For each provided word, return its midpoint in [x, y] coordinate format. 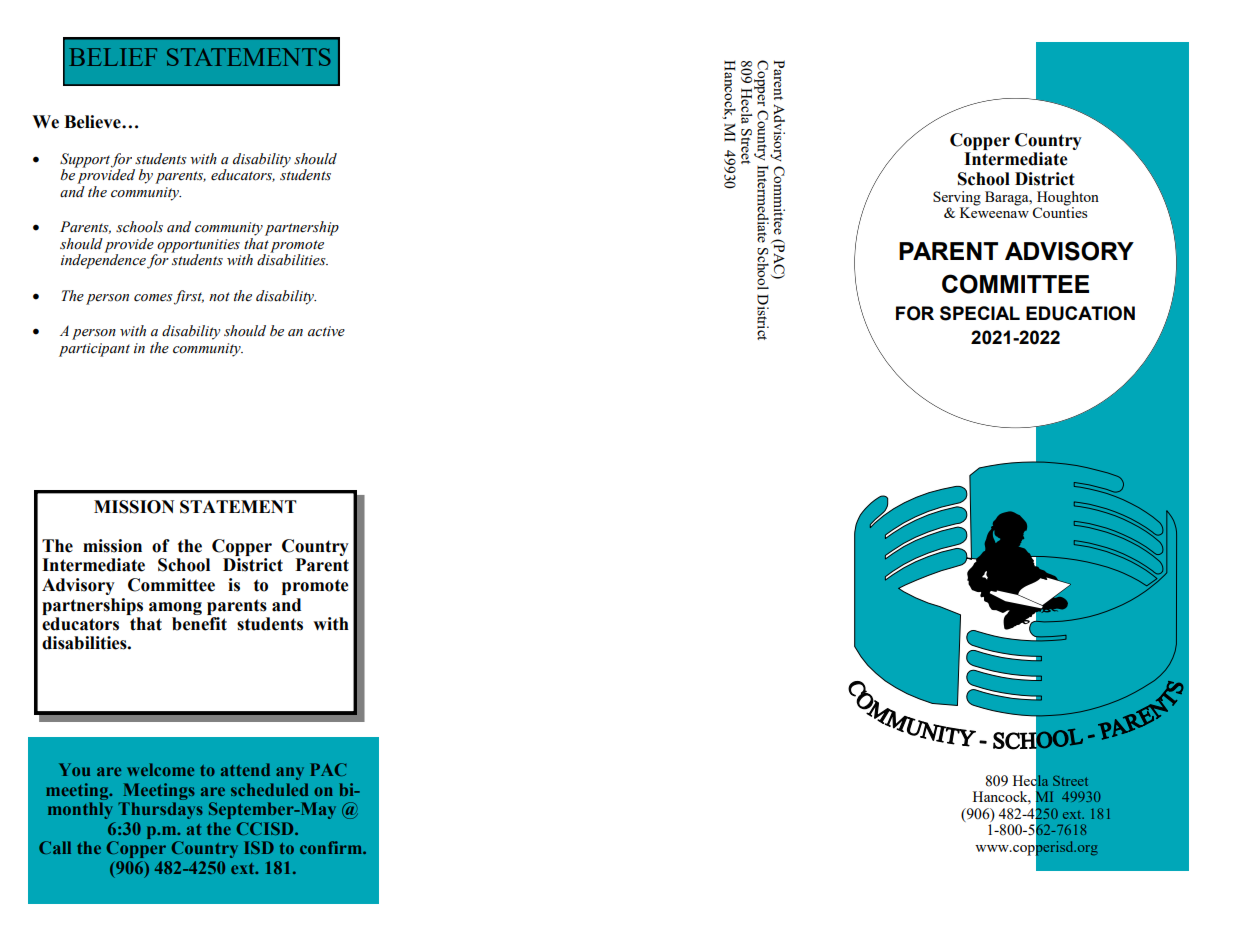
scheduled [269, 789]
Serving [957, 199]
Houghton [1068, 199]
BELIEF [113, 57]
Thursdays [160, 810]
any [290, 773]
